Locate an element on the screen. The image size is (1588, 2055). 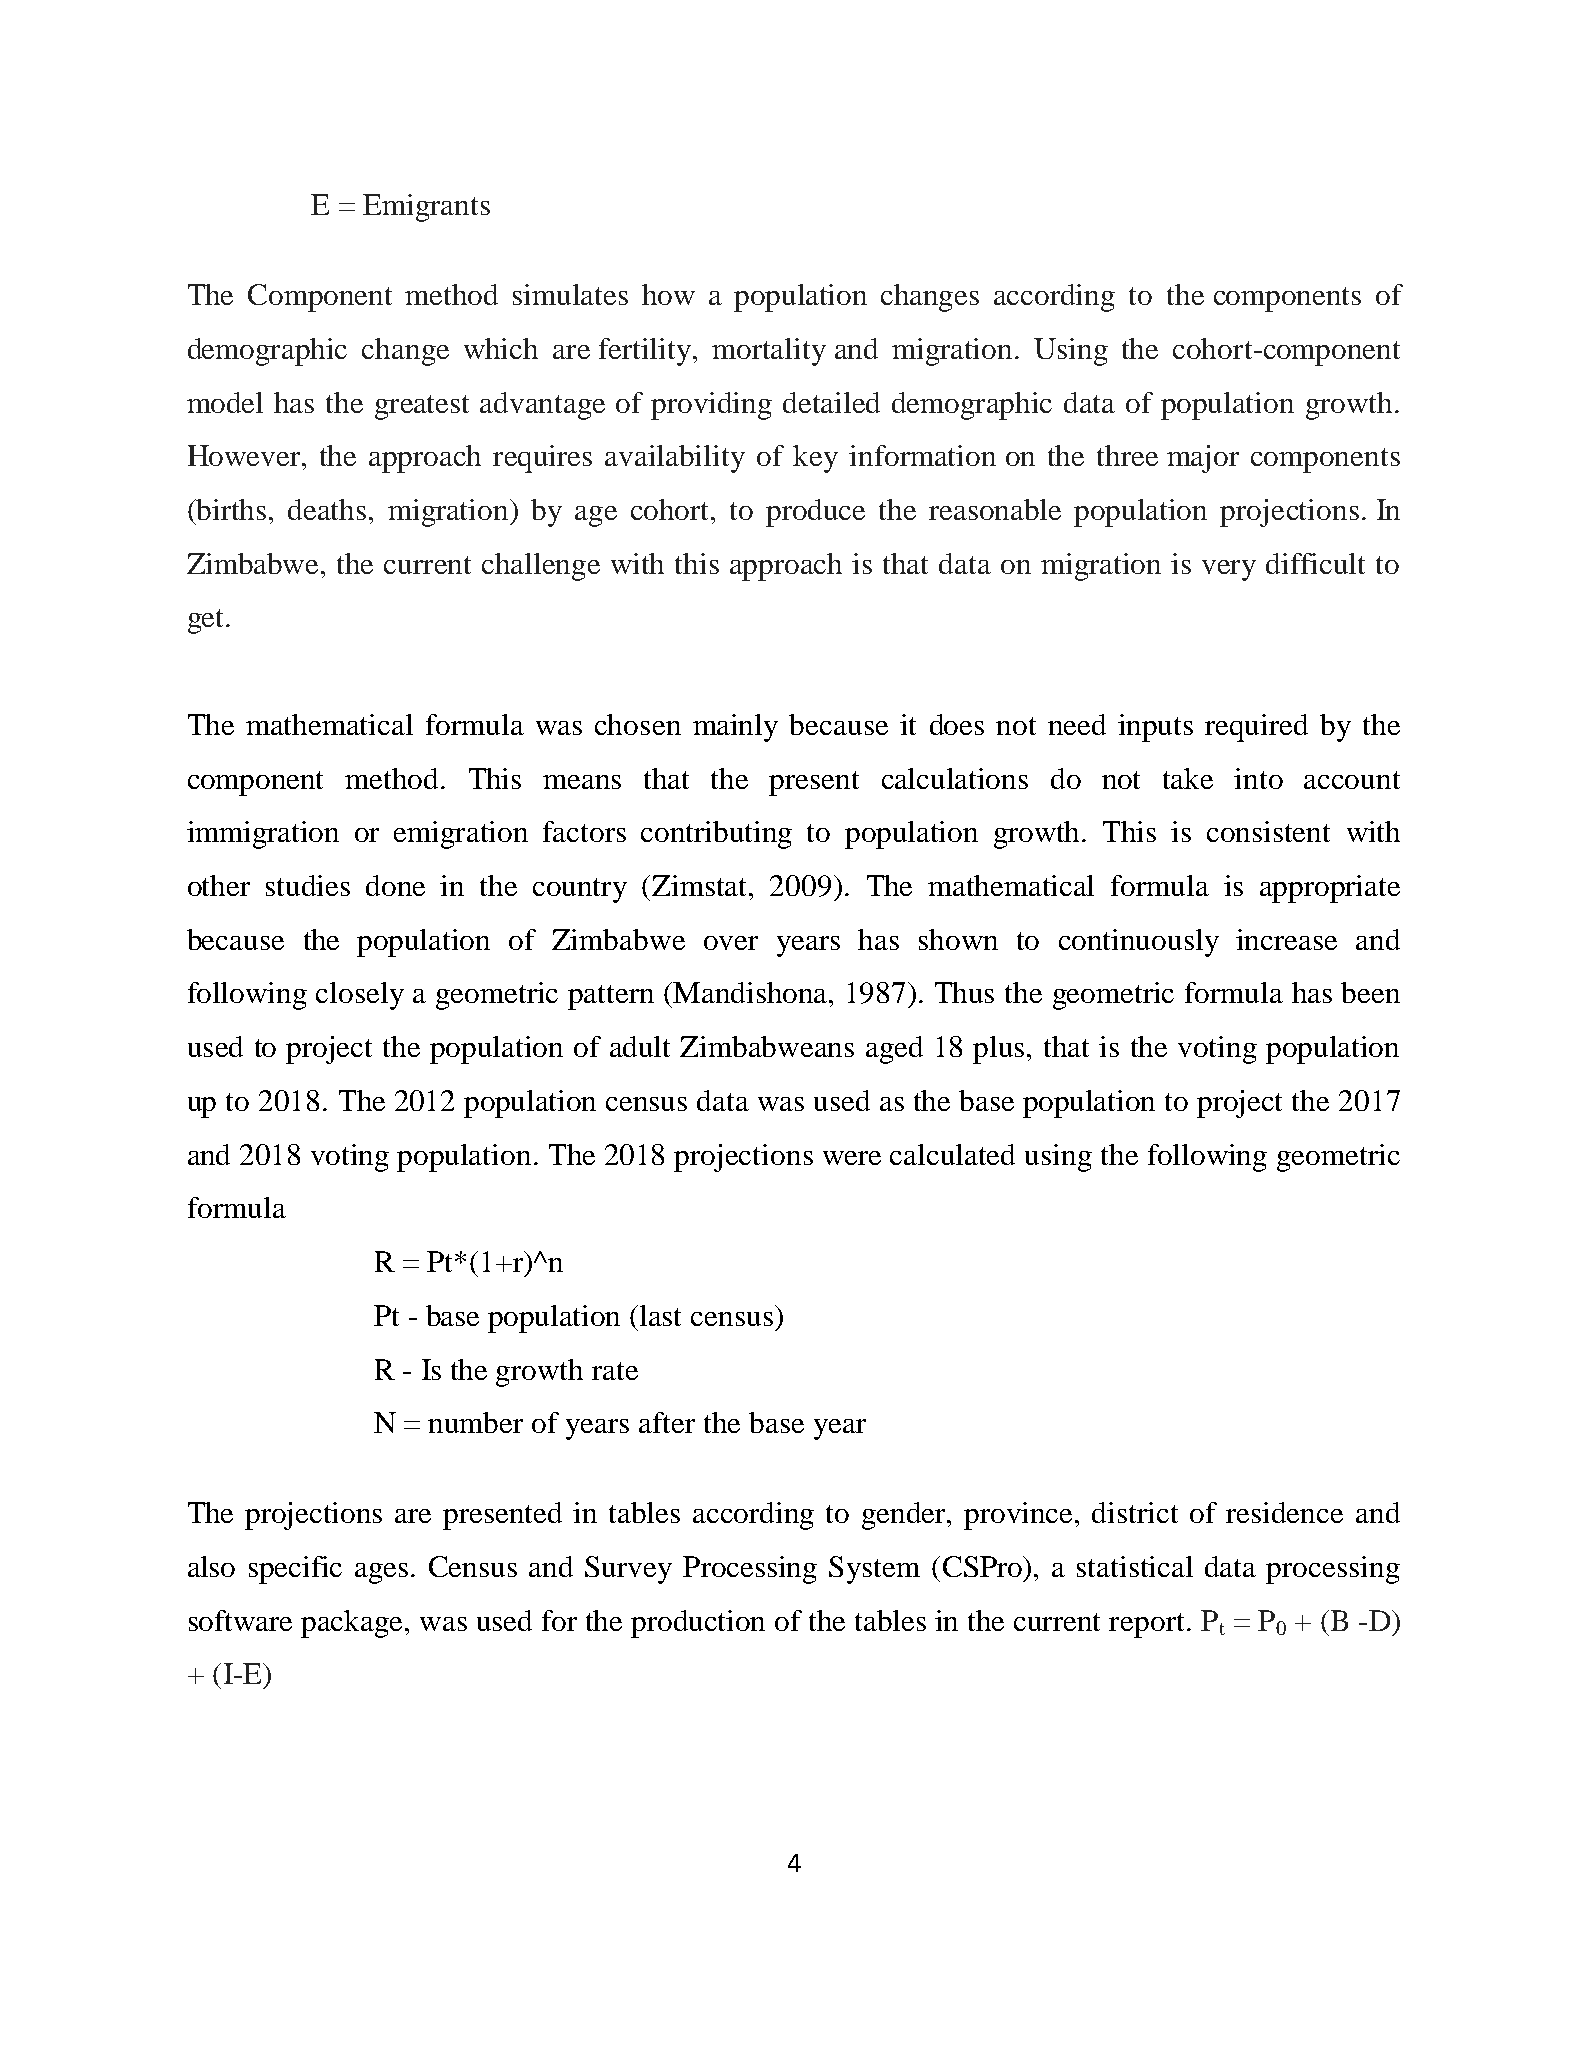
been is located at coordinates (1370, 992).
